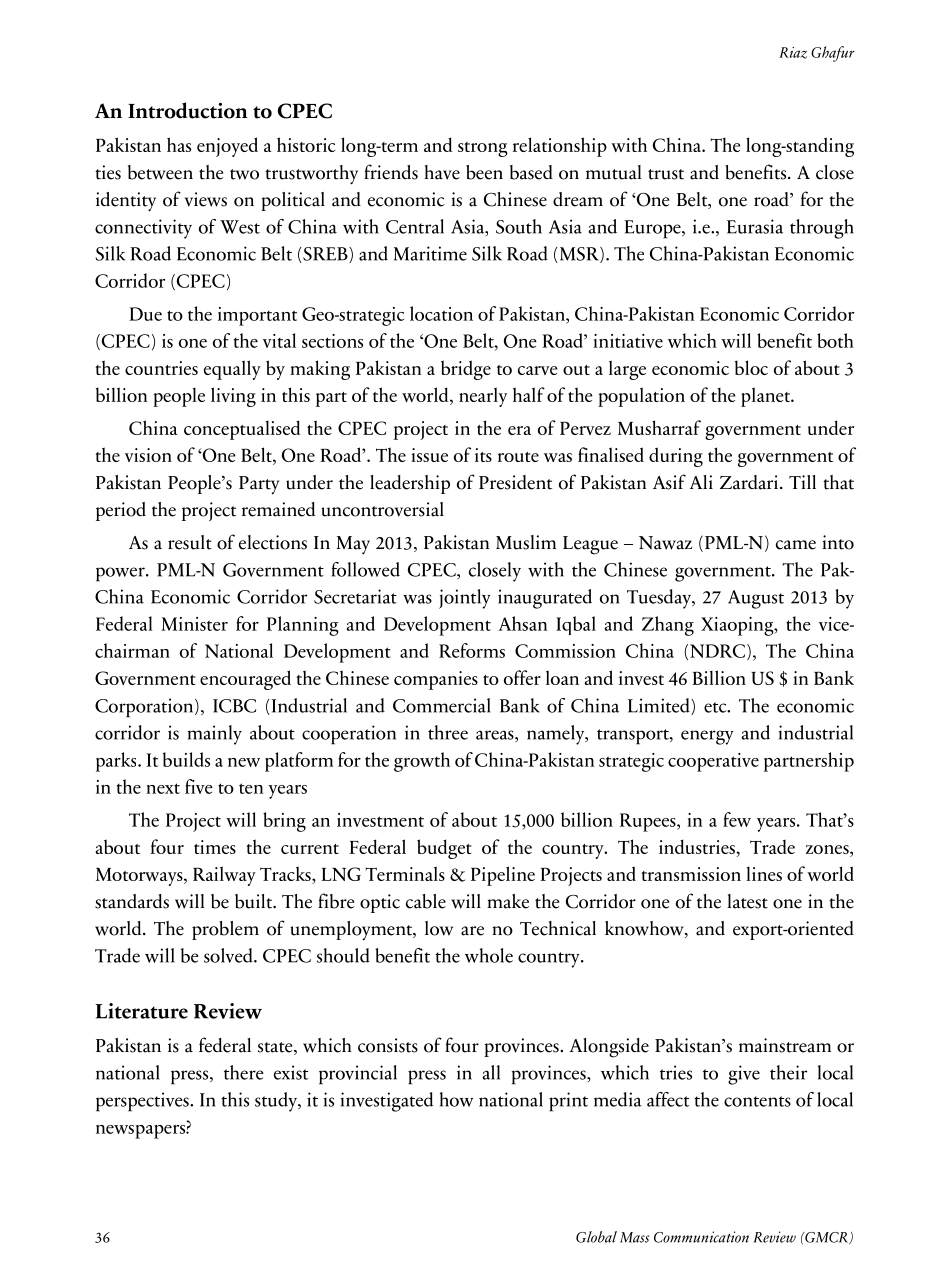 The width and height of the screenshot is (949, 1288). I want to click on through, so click(822, 229).
